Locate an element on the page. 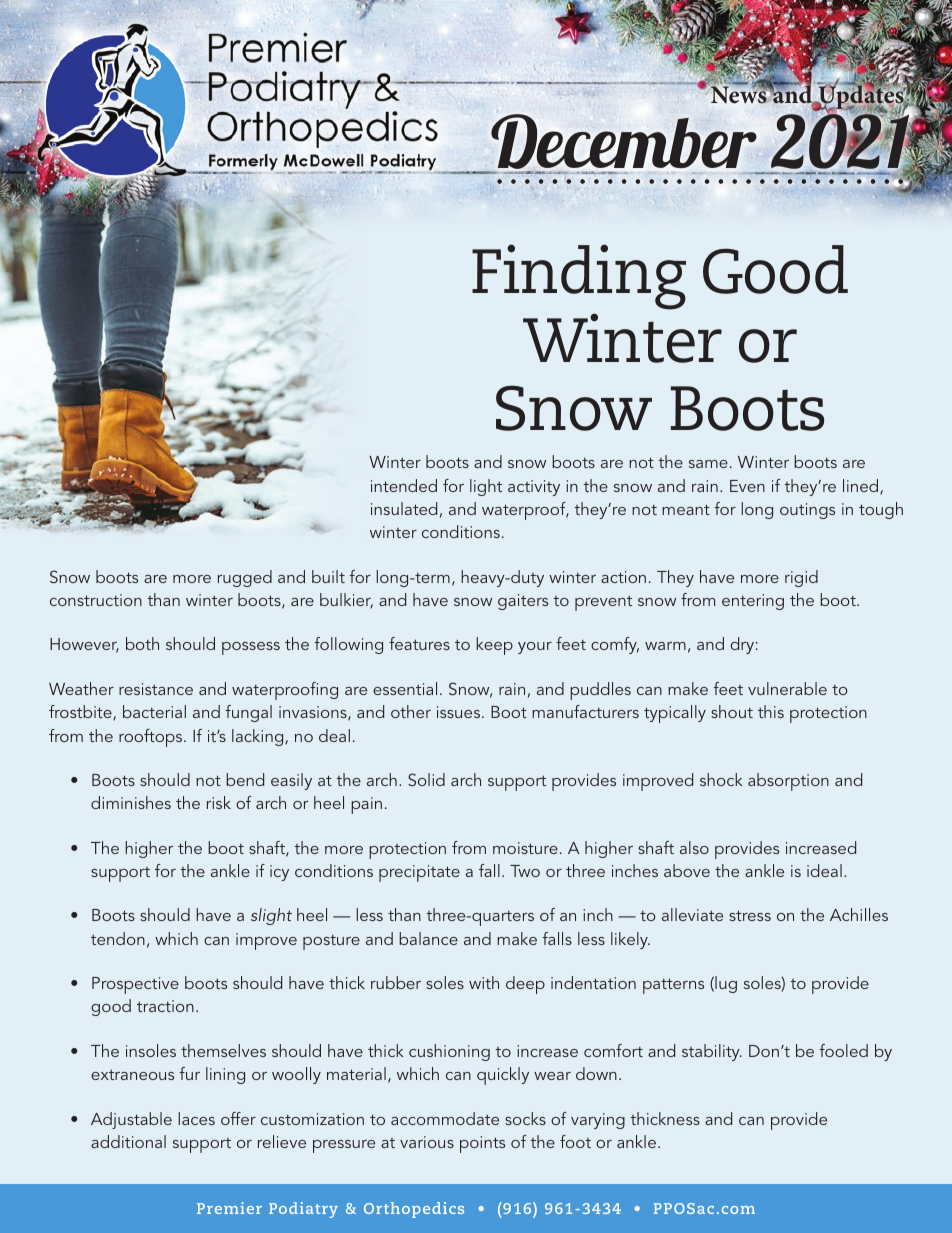 This image has width=952, height=1233. activity is located at coordinates (534, 488).
